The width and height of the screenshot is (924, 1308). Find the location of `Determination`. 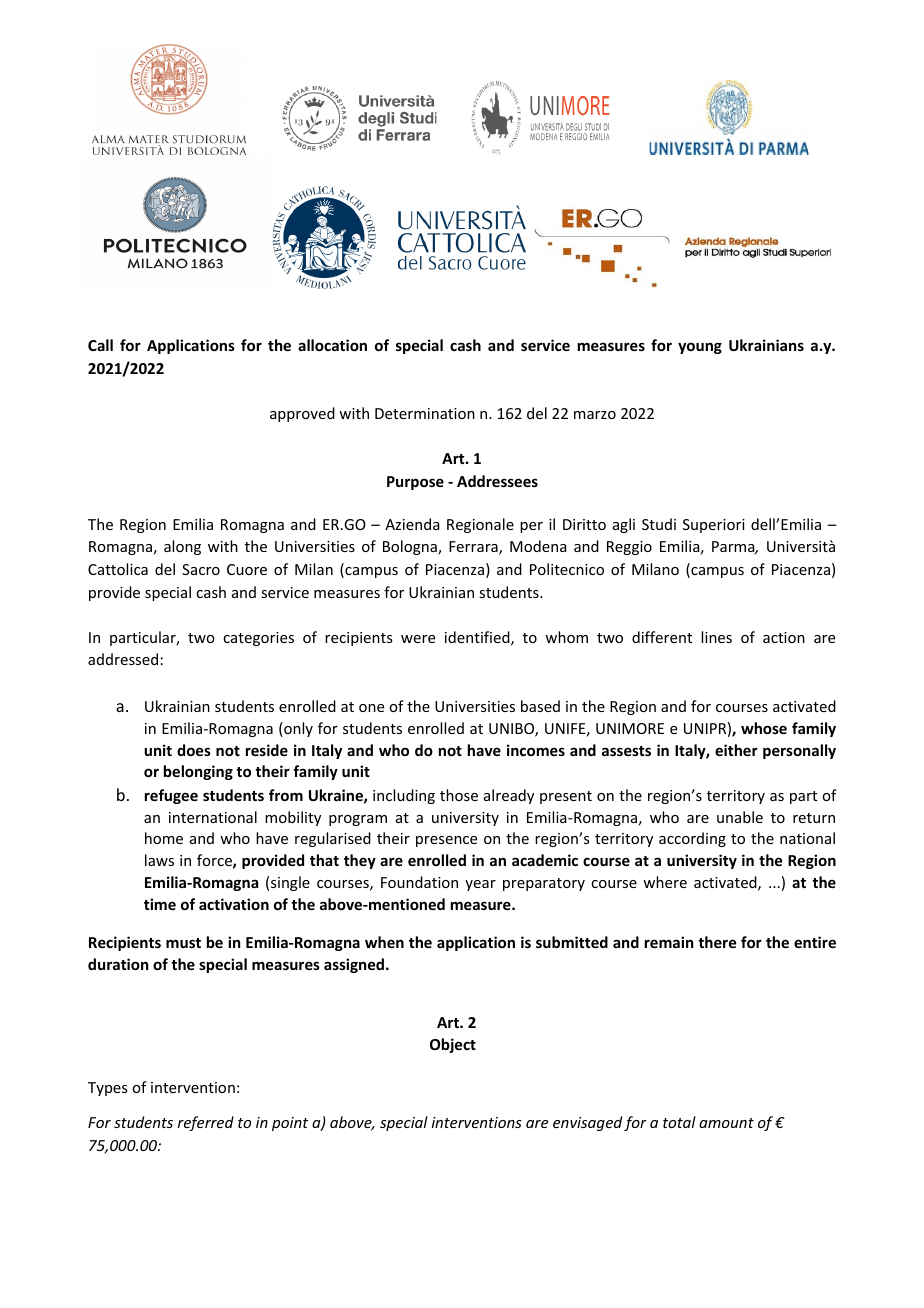

Determination is located at coordinates (425, 413).
